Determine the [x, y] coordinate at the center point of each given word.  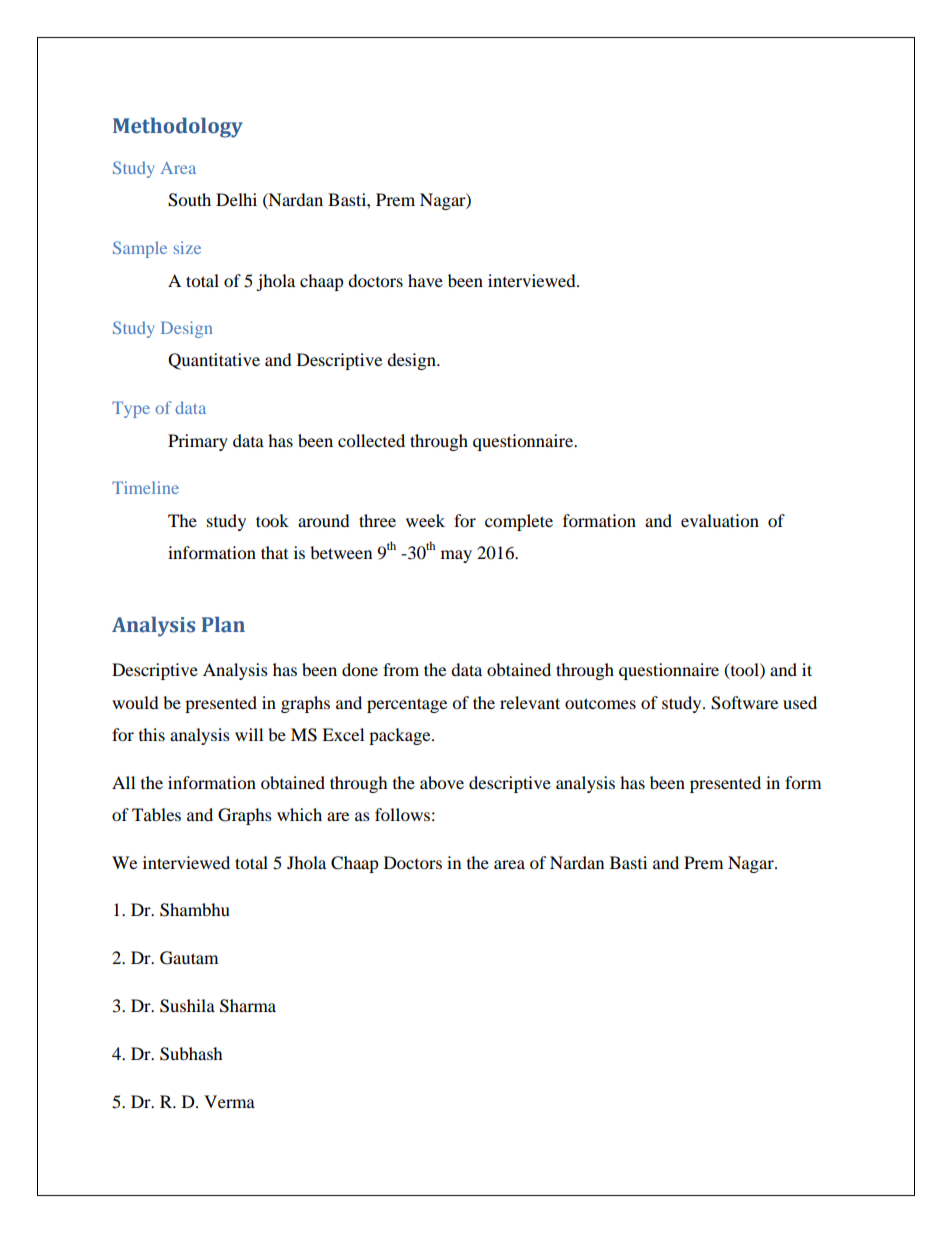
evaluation [720, 520]
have [425, 280]
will [249, 734]
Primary [198, 442]
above [442, 782]
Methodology [178, 127]
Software [744, 703]
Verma [229, 1101]
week [425, 520]
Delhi [236, 199]
